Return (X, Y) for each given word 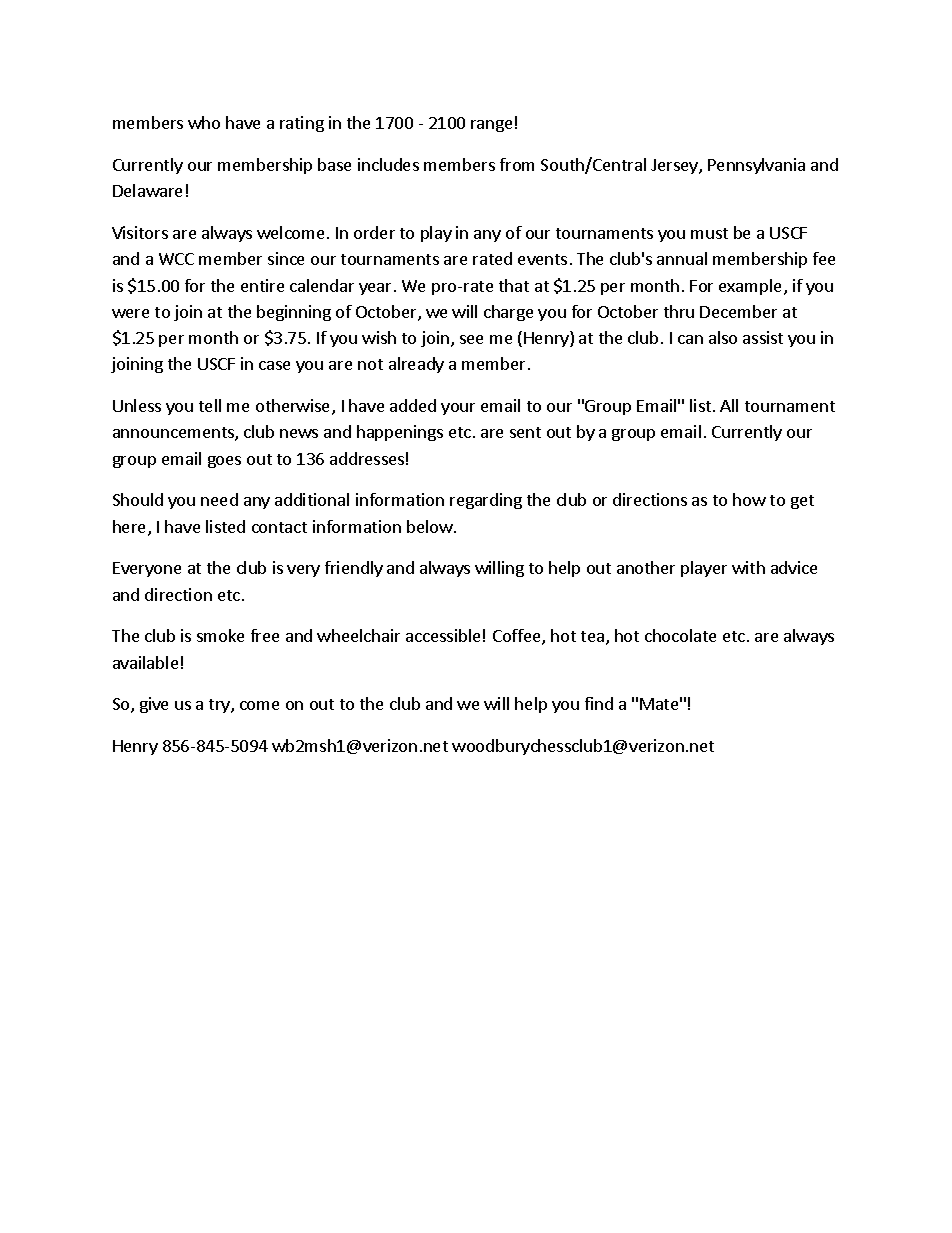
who (204, 122)
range (491, 126)
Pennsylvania (756, 166)
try (220, 706)
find (599, 703)
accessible (443, 635)
